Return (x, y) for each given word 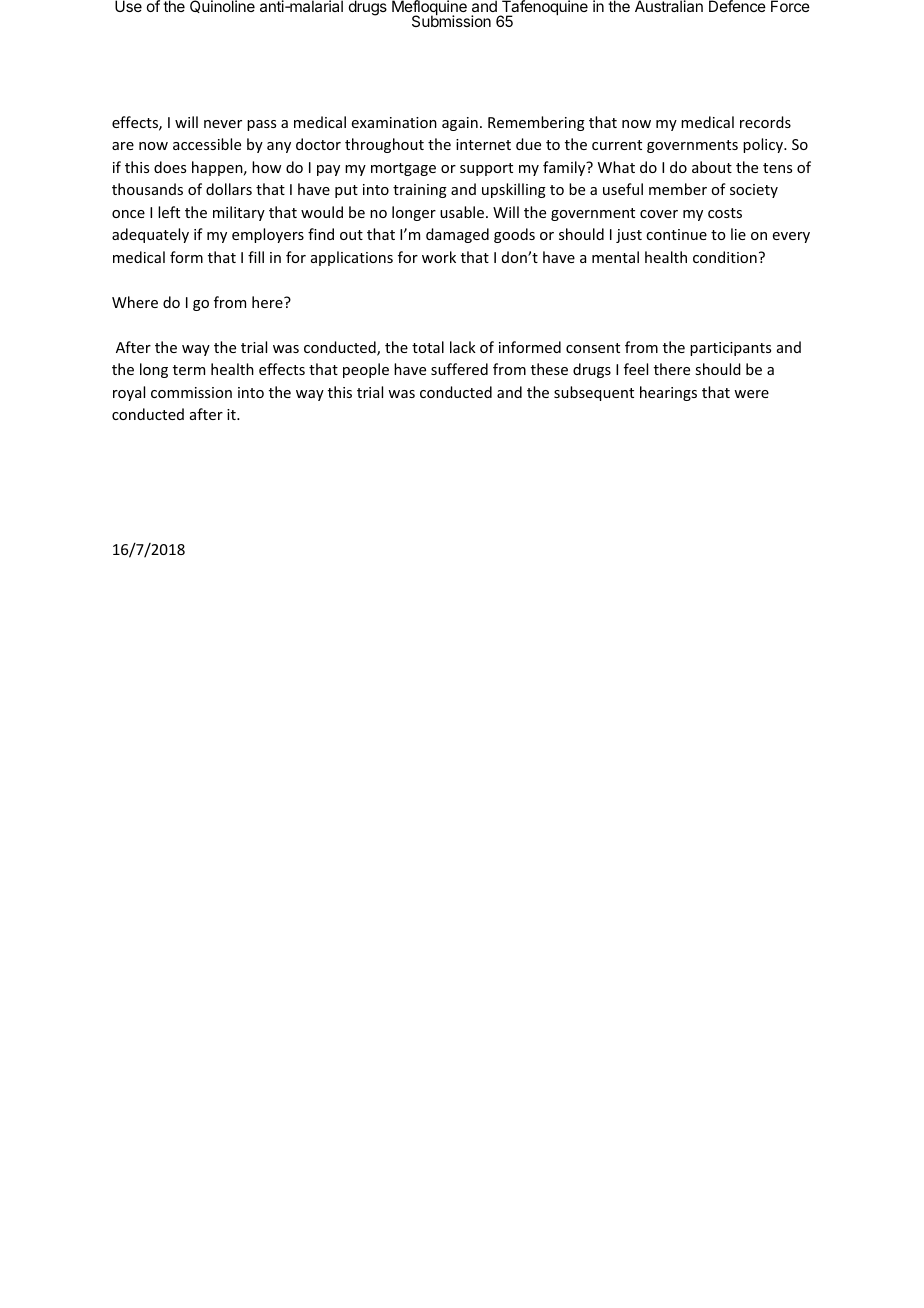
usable (463, 212)
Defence (737, 6)
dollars (229, 189)
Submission (451, 20)
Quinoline (222, 6)
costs (725, 213)
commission (191, 392)
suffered (459, 369)
